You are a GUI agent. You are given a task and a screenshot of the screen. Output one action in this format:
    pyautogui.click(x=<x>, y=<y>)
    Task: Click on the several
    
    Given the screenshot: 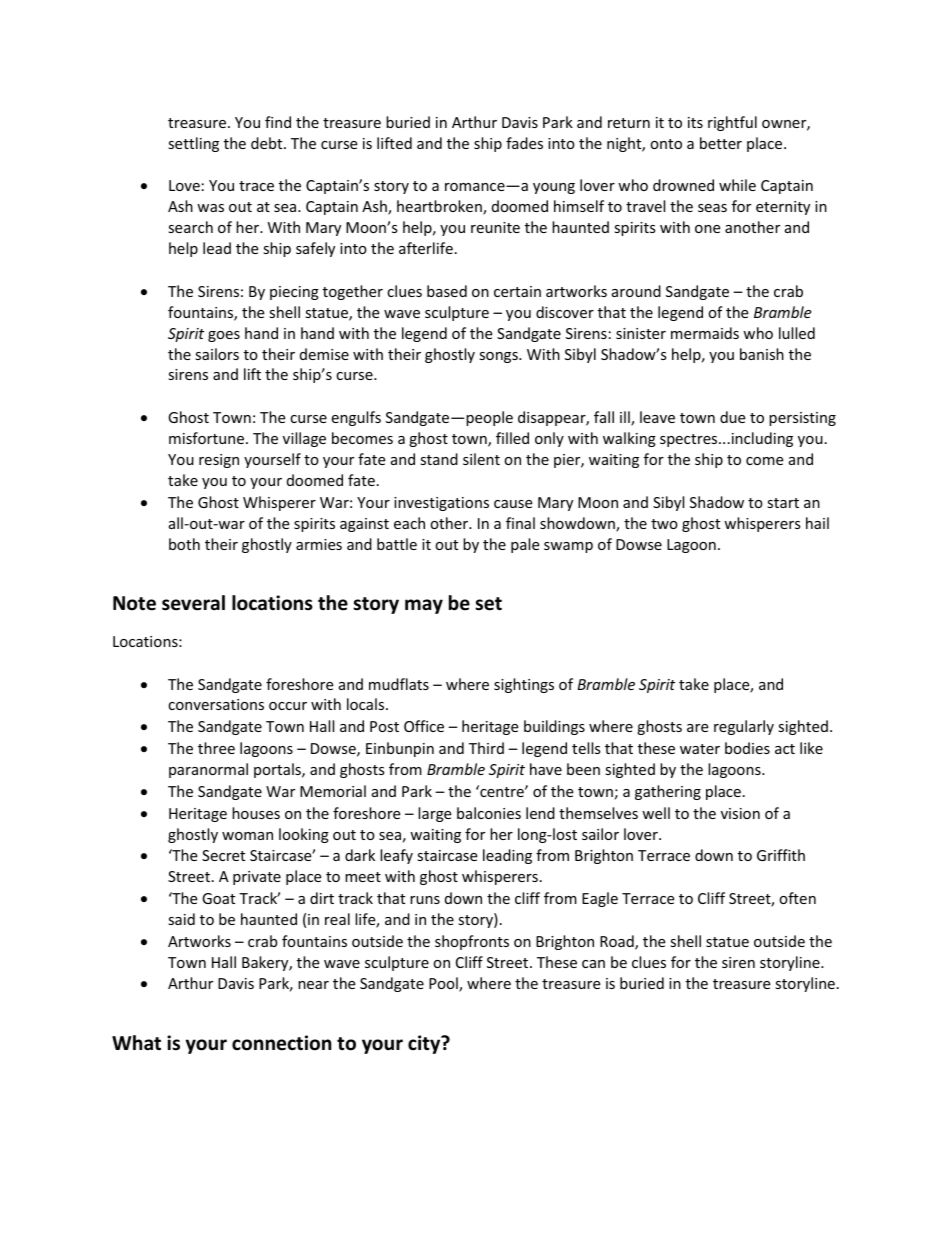 What is the action you would take?
    pyautogui.click(x=193, y=603)
